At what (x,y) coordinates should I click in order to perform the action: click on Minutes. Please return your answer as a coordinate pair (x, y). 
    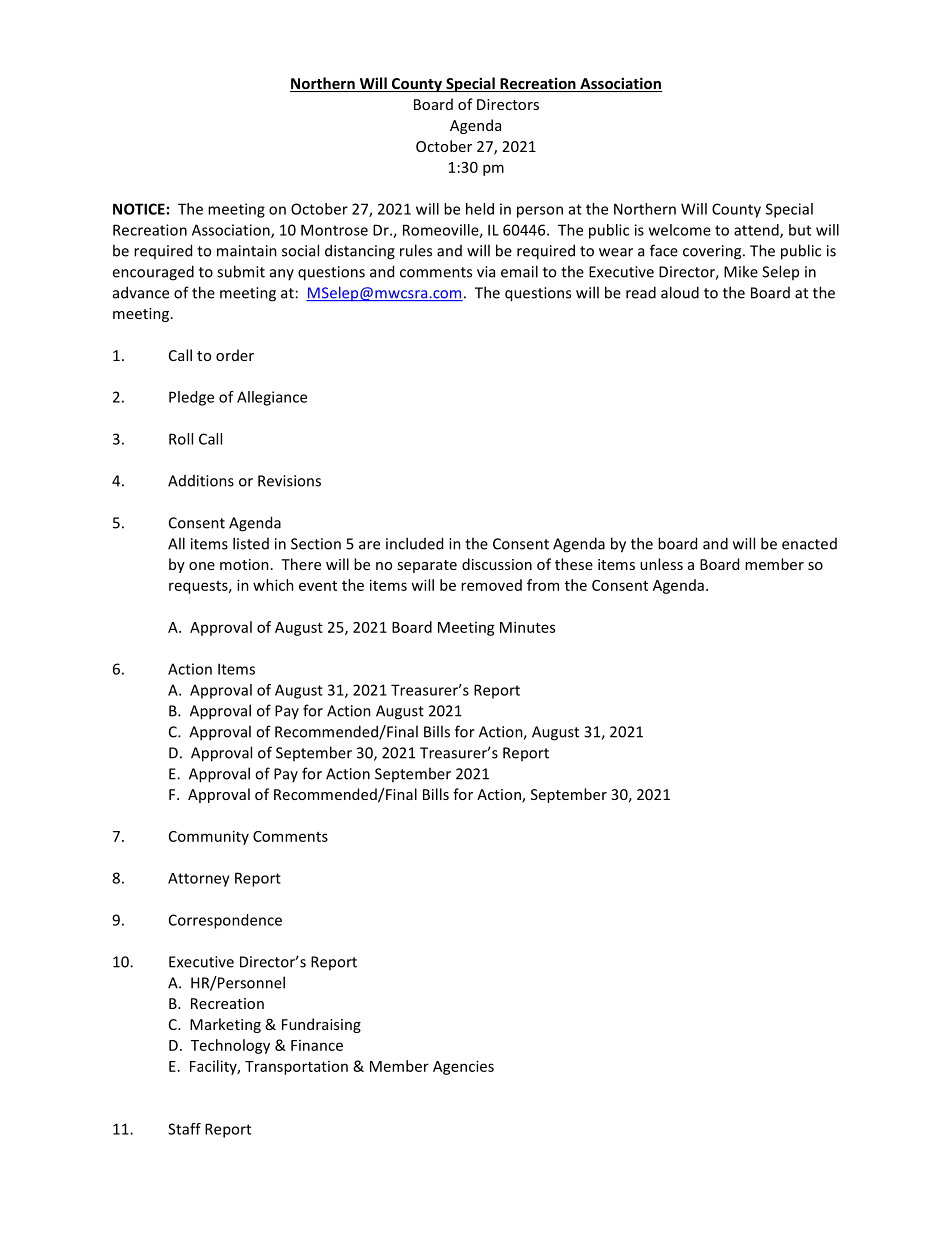
    Looking at the image, I should click on (527, 627).
